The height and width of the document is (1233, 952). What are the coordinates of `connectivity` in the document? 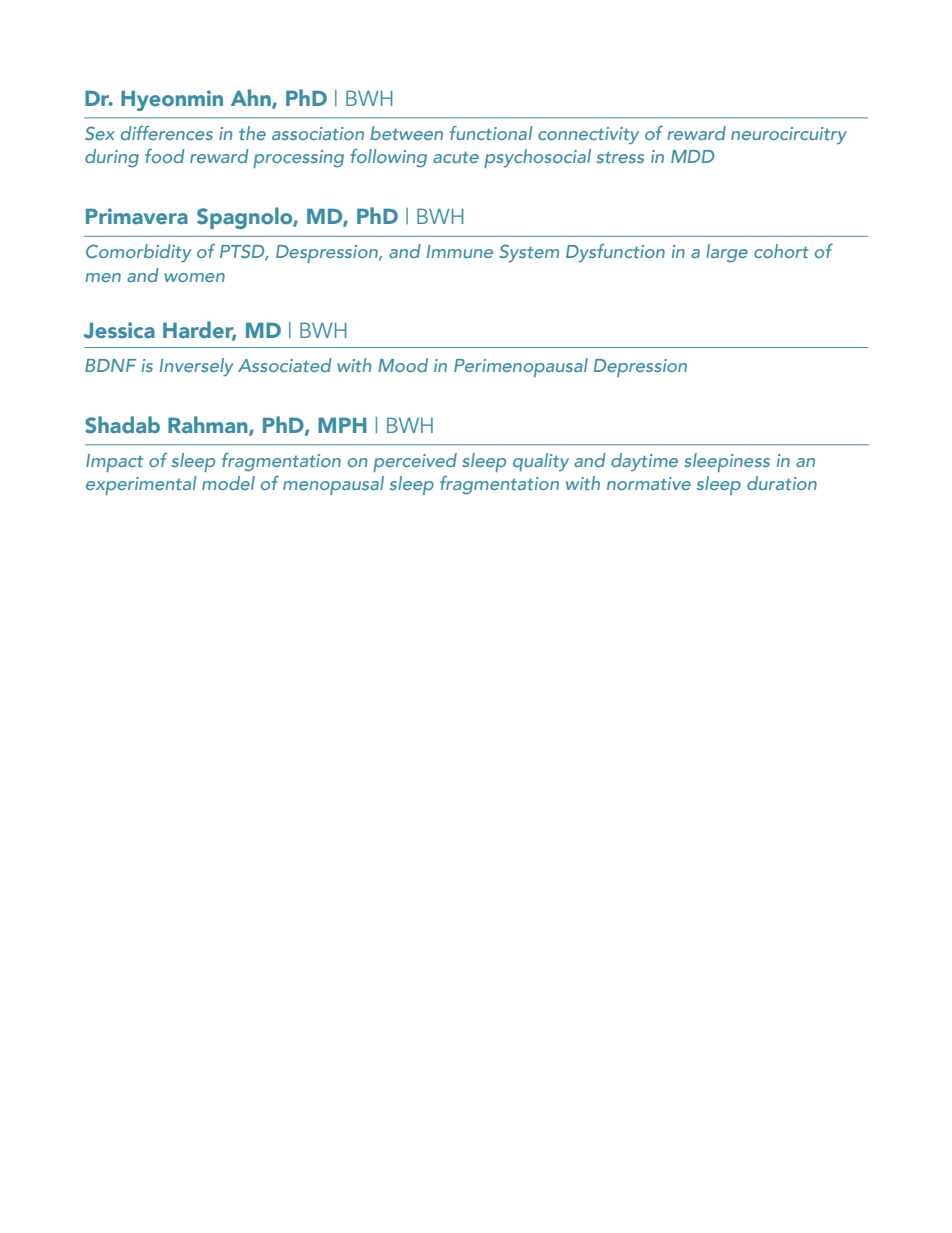 It's located at (588, 136).
